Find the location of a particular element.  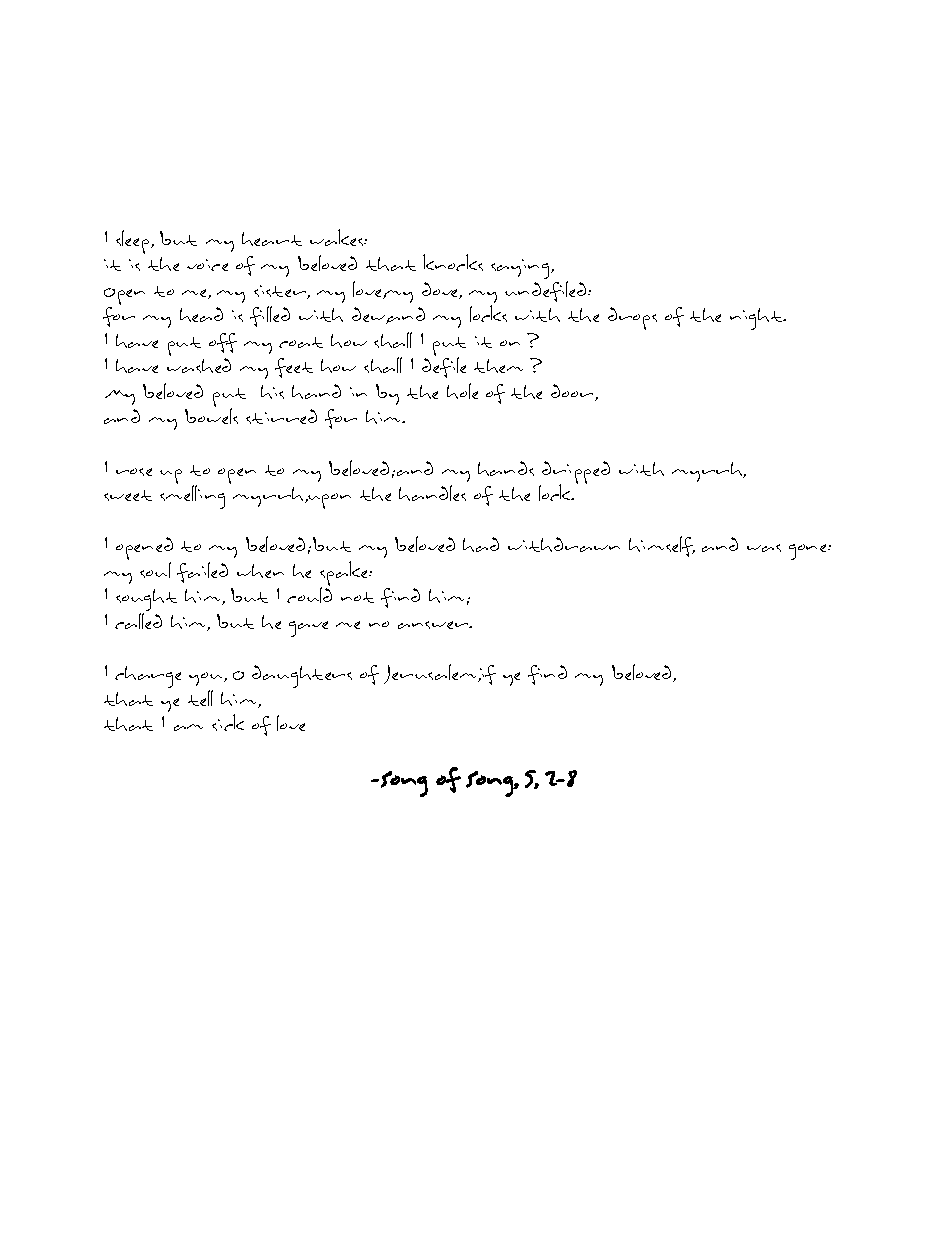

smelling is located at coordinates (192, 497).
